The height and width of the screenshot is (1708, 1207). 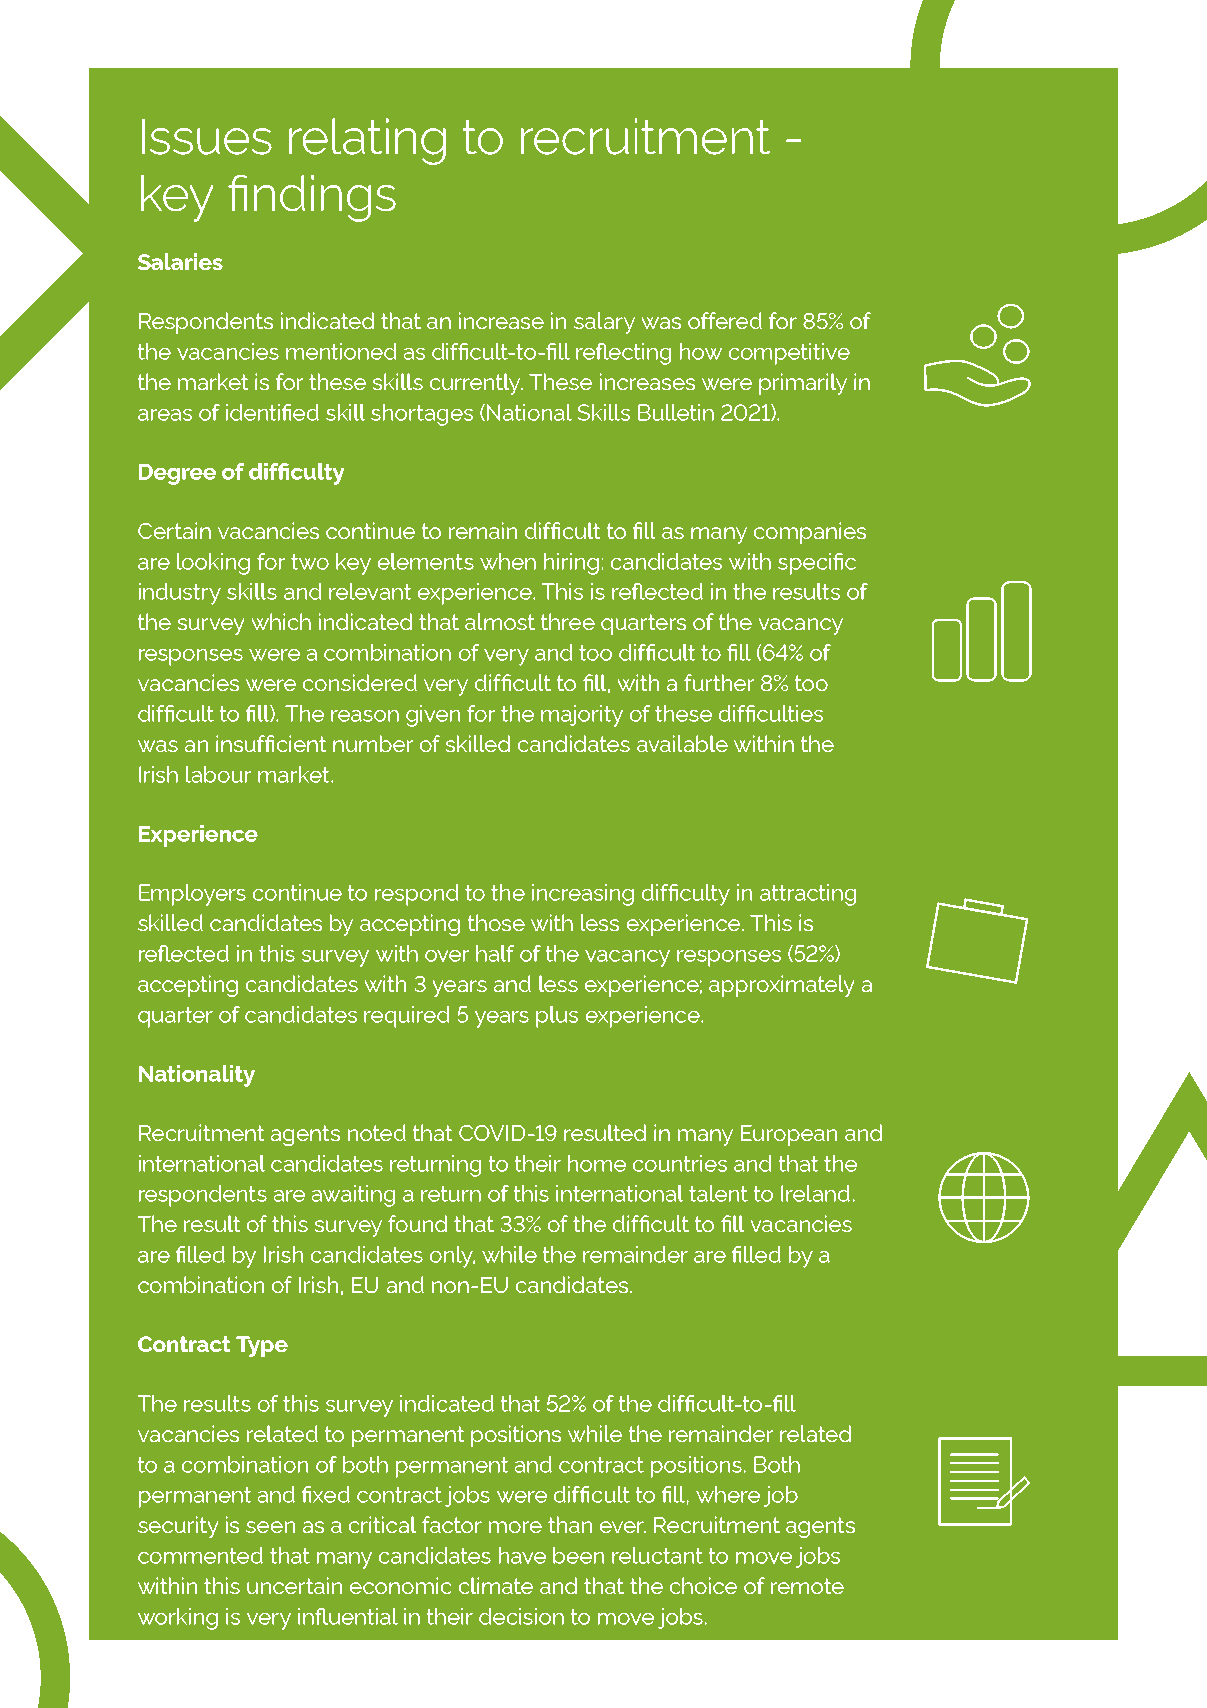 I want to click on those, so click(x=496, y=922).
